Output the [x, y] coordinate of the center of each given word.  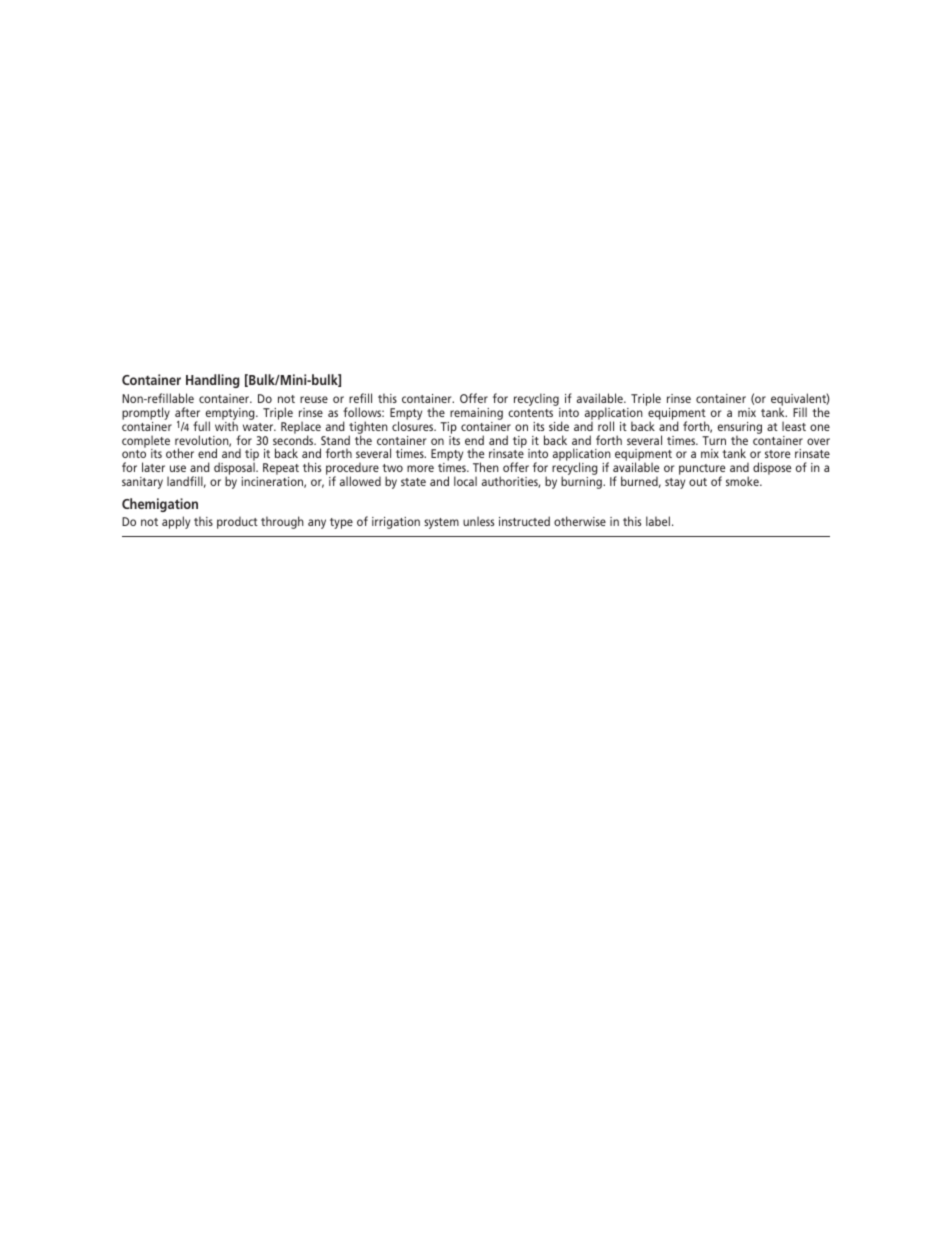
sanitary [142, 483]
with [226, 425]
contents [530, 413]
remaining [476, 414]
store [777, 454]
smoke [743, 481]
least [794, 426]
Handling [213, 381]
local [465, 481]
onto [134, 454]
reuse [314, 399]
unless [478, 521]
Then [486, 467]
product [237, 522]
